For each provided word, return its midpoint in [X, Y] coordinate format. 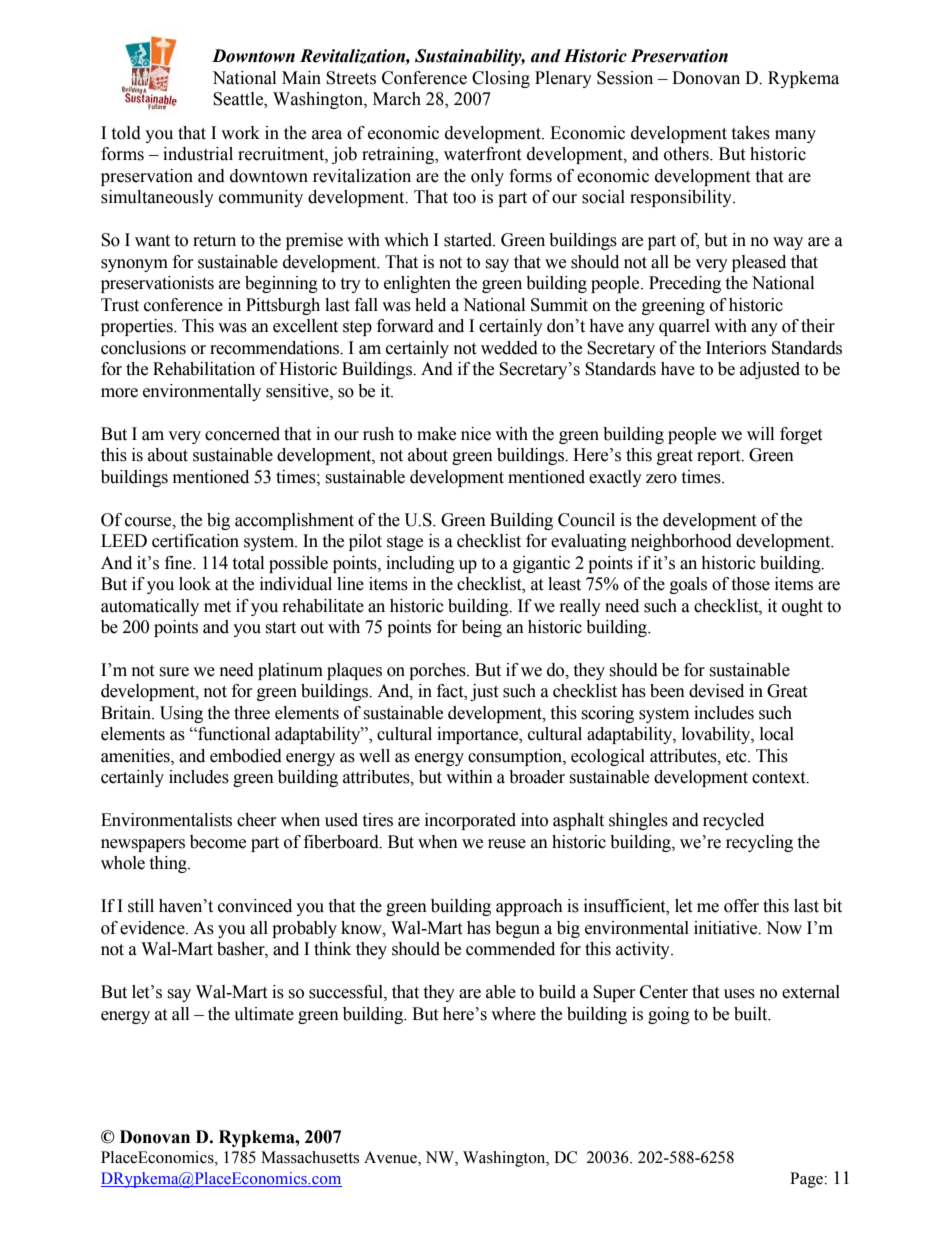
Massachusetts [310, 1157]
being [482, 628]
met [217, 607]
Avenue [391, 1157]
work [240, 133]
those [750, 584]
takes [750, 133]
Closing [501, 79]
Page [807, 1180]
